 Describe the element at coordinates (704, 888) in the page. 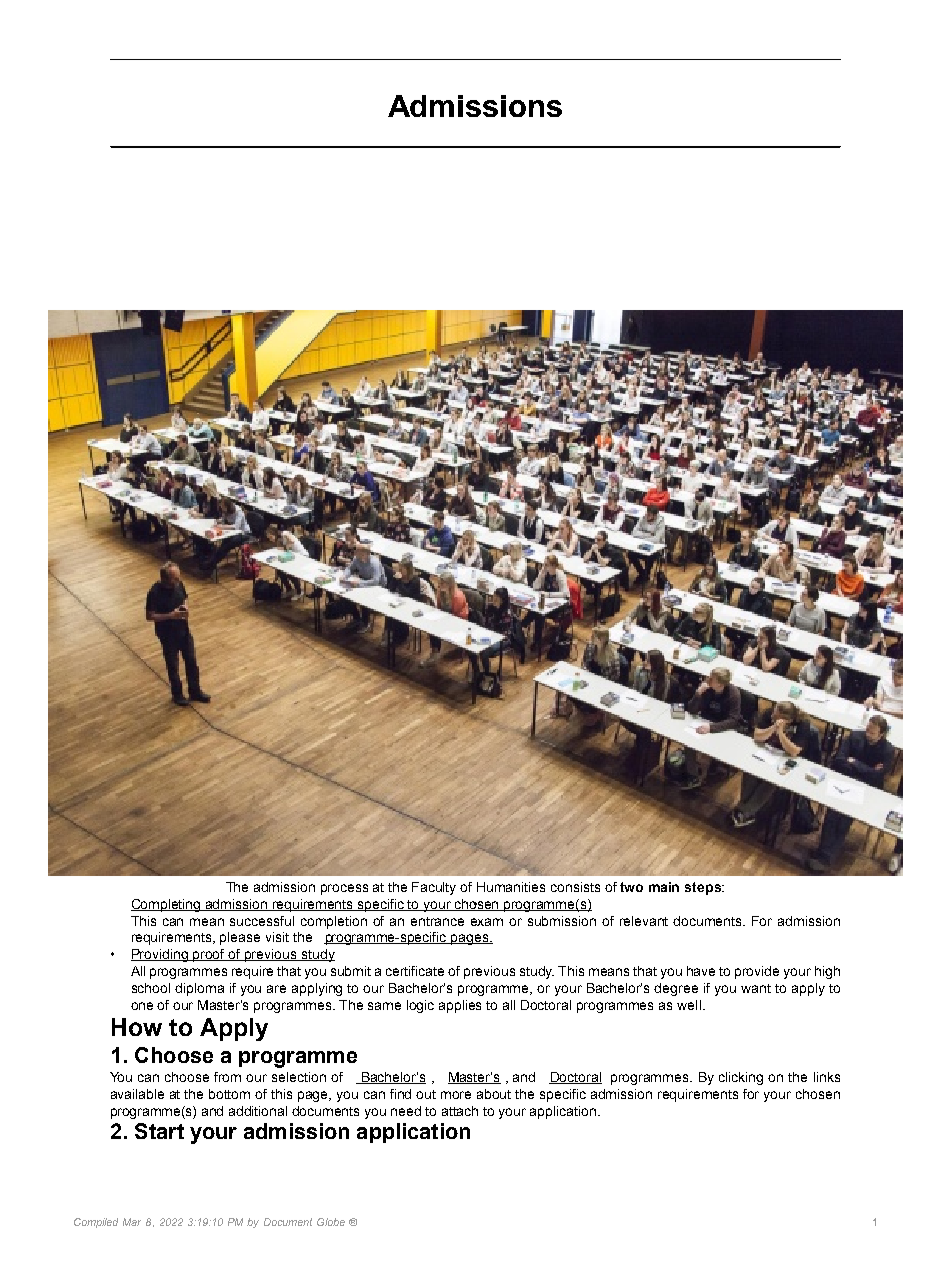

I see `steps` at that location.
